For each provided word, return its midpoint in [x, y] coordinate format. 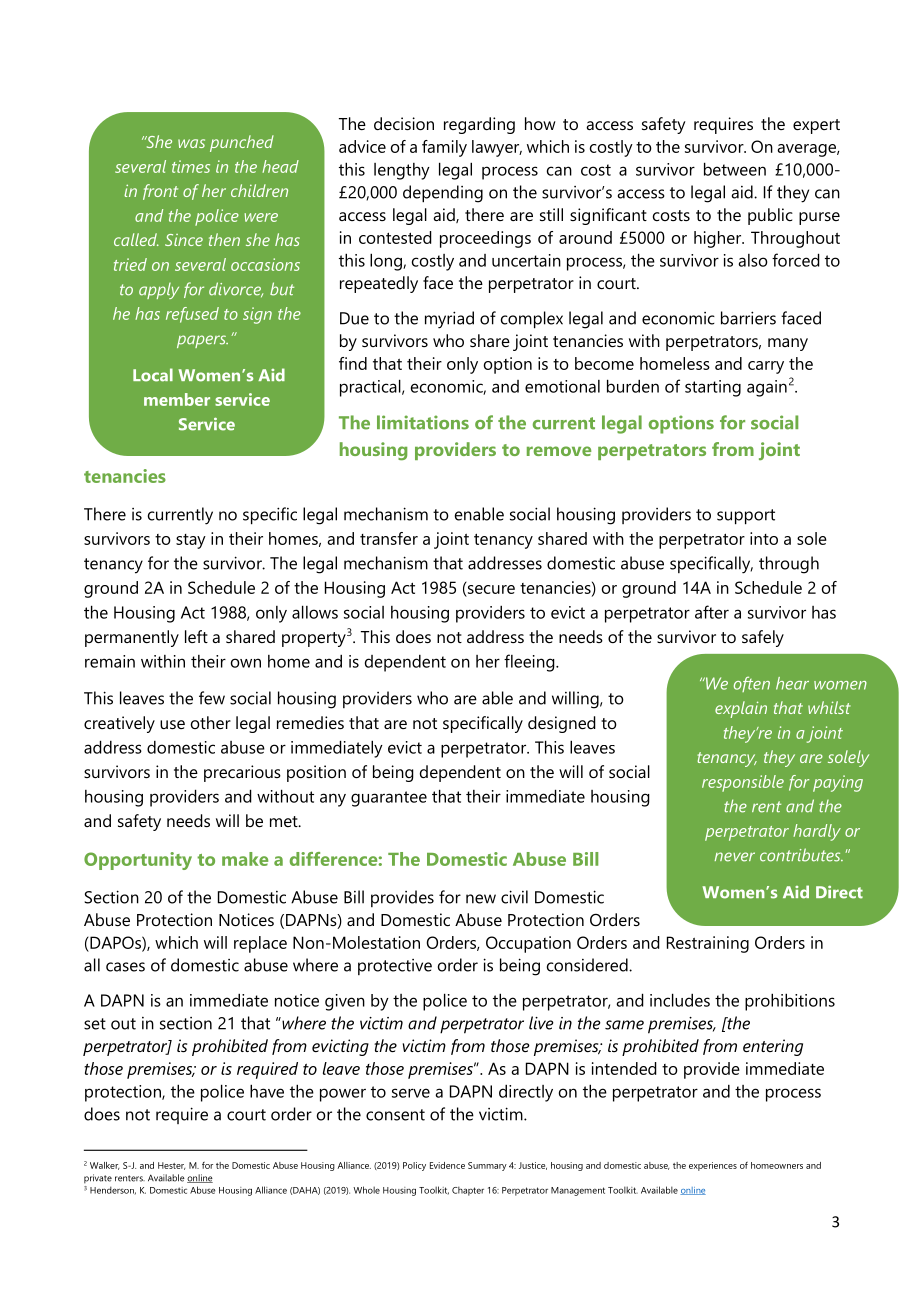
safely [763, 638]
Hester [171, 1166]
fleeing [530, 663]
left [196, 636]
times [191, 166]
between [735, 169]
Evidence [447, 1165]
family [444, 148]
